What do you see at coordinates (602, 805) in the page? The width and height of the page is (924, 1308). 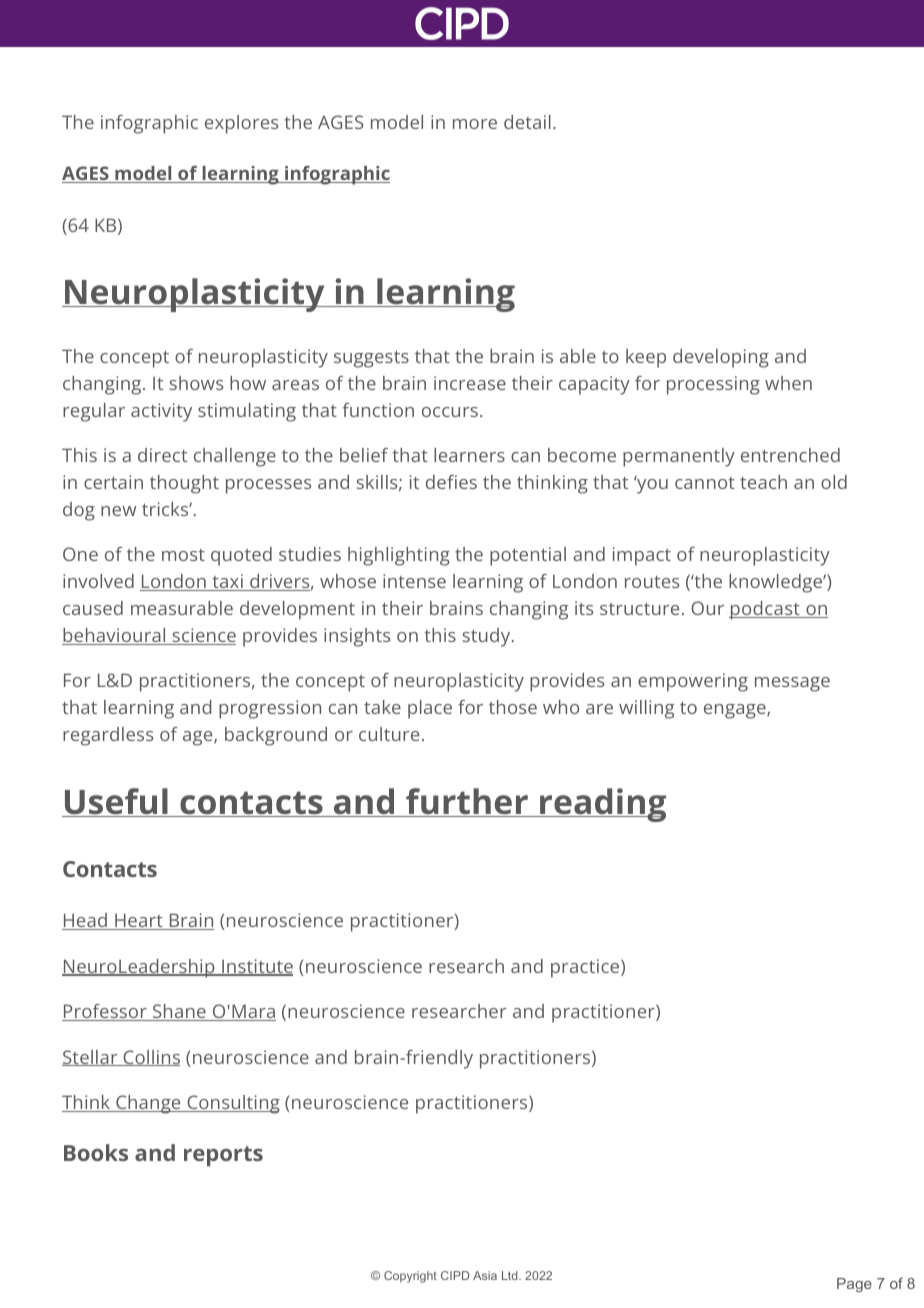 I see `reading` at bounding box center [602, 805].
